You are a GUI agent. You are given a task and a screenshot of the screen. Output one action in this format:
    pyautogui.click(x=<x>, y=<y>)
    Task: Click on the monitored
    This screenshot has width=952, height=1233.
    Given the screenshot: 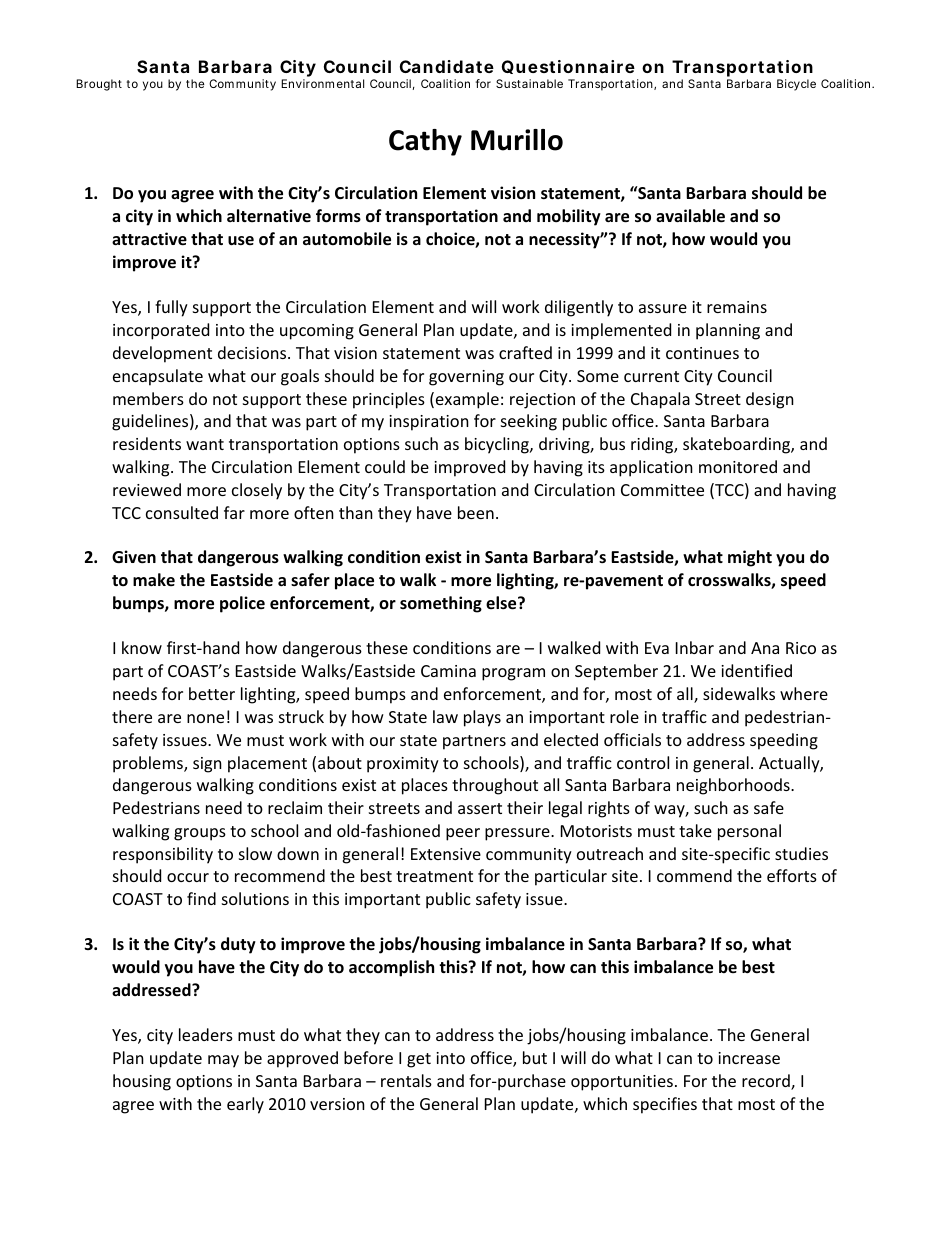 What is the action you would take?
    pyautogui.click(x=738, y=466)
